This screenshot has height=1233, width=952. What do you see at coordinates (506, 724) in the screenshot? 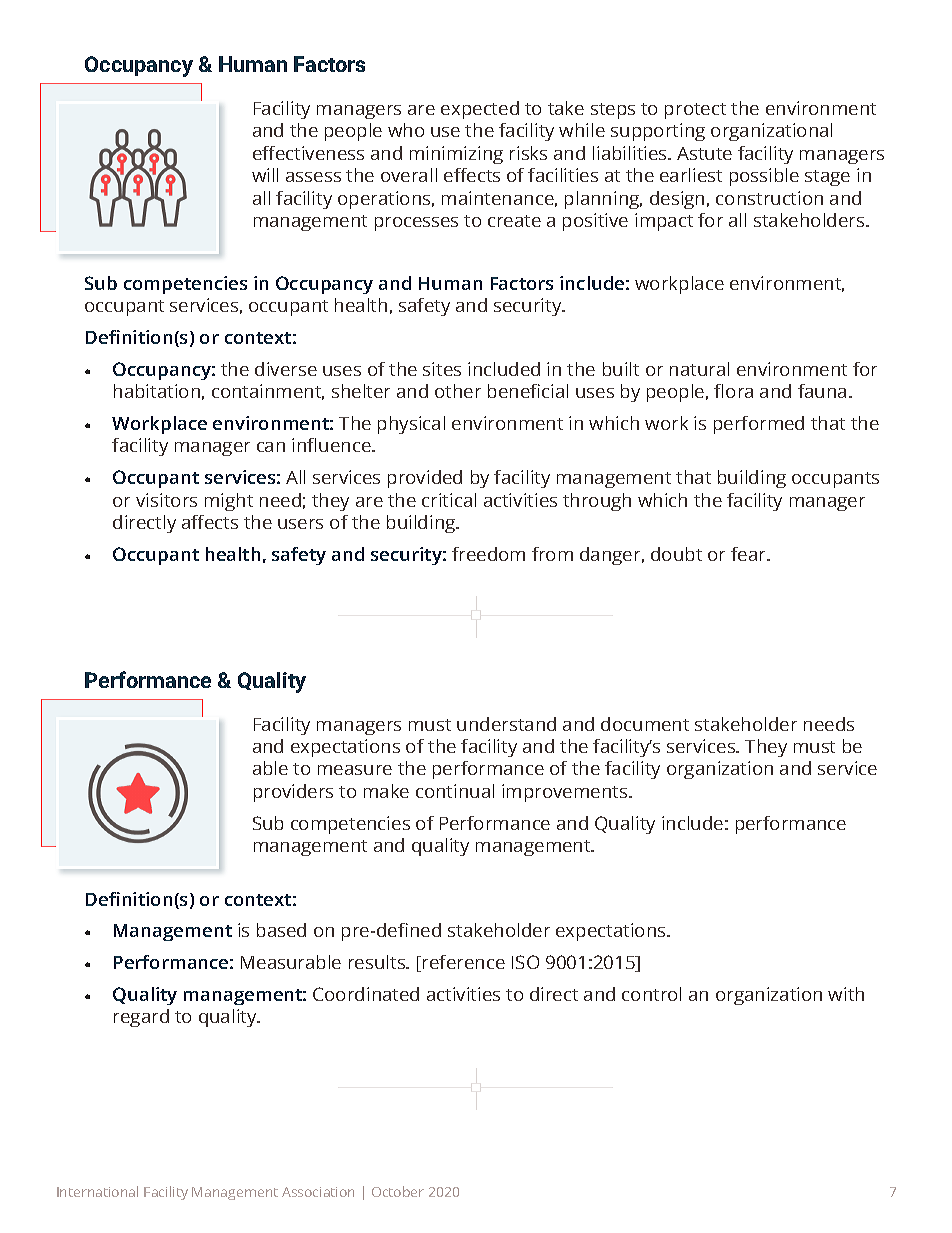
I see `understand` at bounding box center [506, 724].
